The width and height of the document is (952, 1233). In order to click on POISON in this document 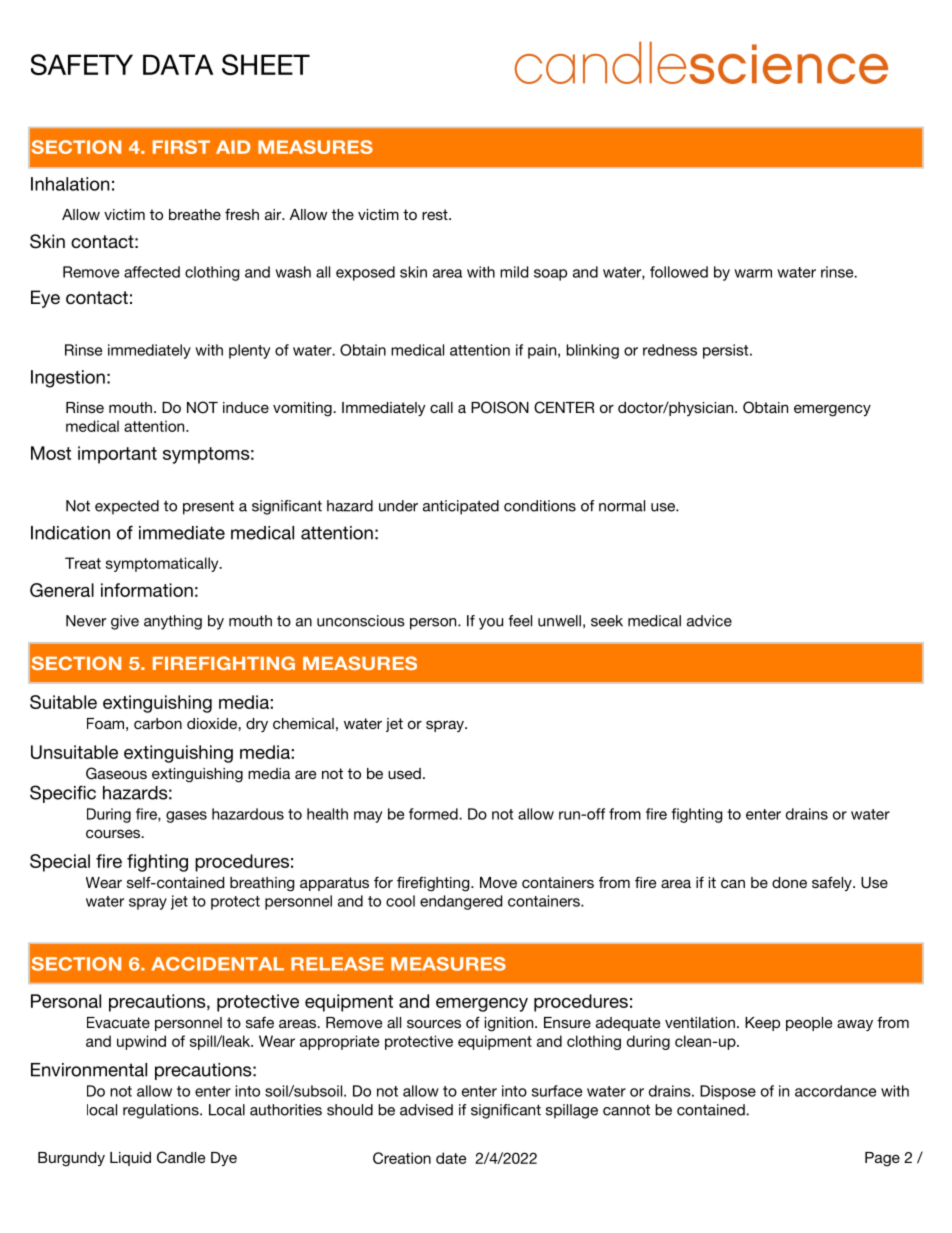, I will do `click(500, 407)`.
